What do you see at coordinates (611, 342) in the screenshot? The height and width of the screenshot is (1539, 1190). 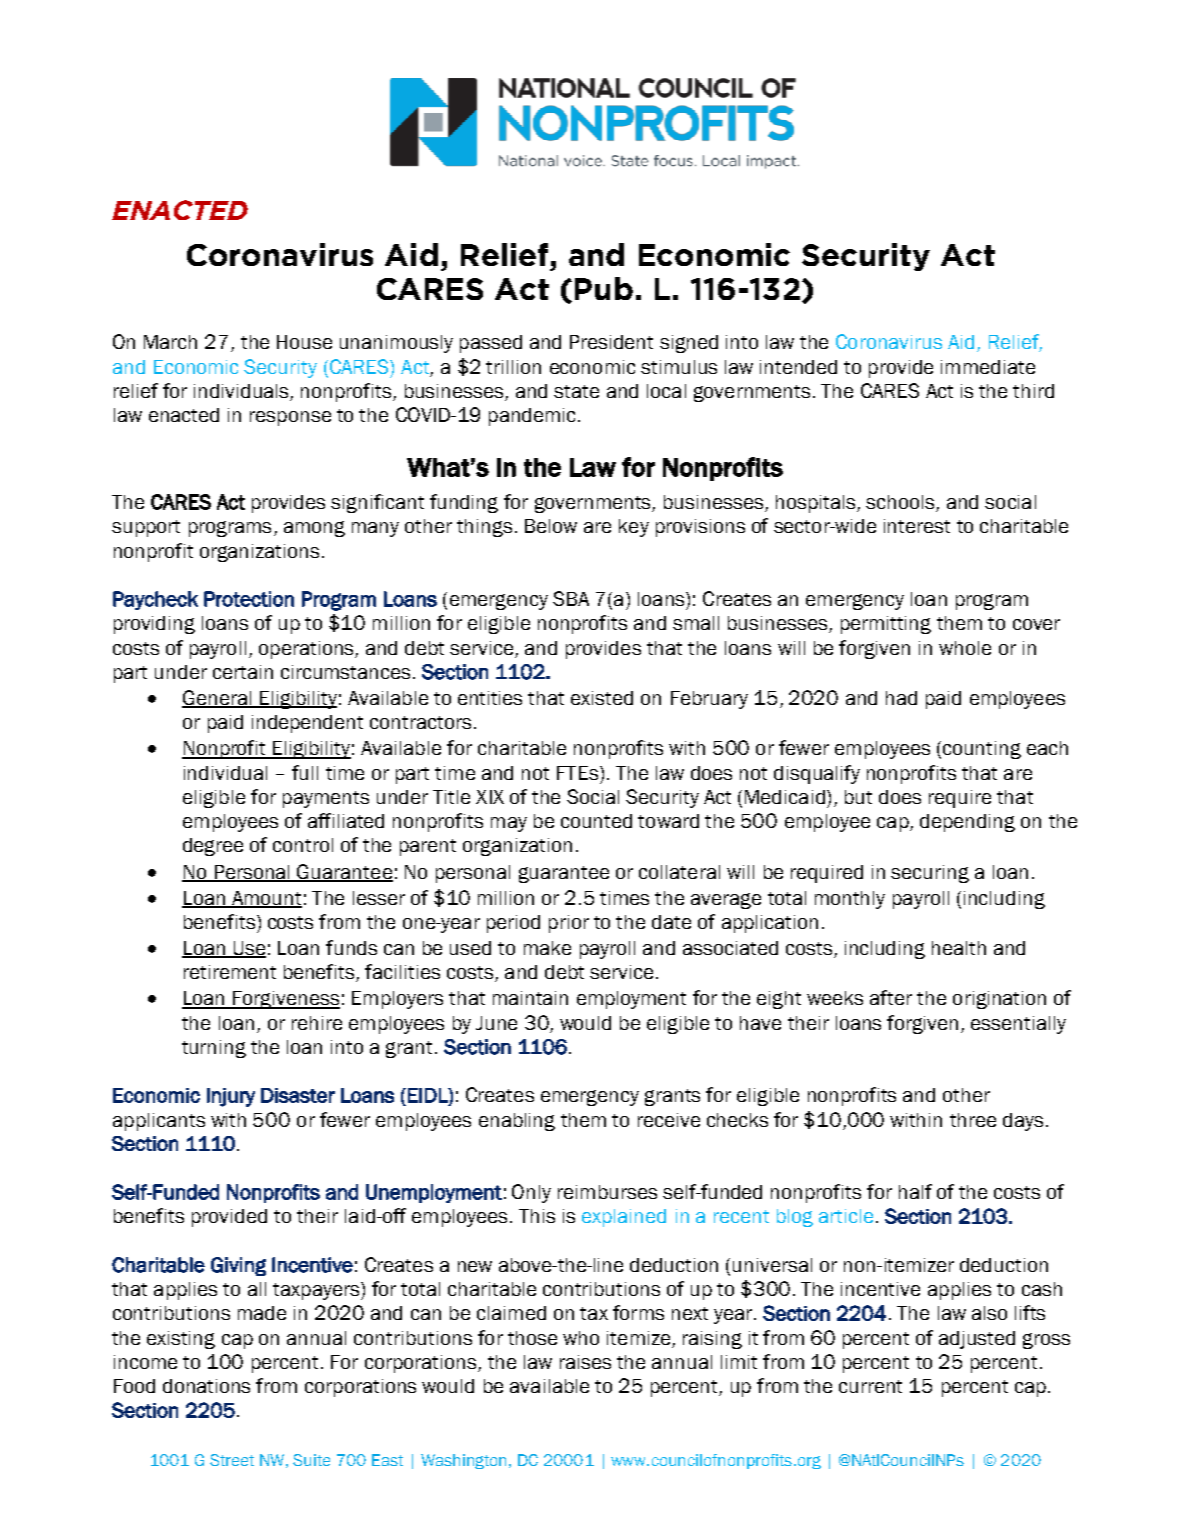 I see `President` at bounding box center [611, 342].
